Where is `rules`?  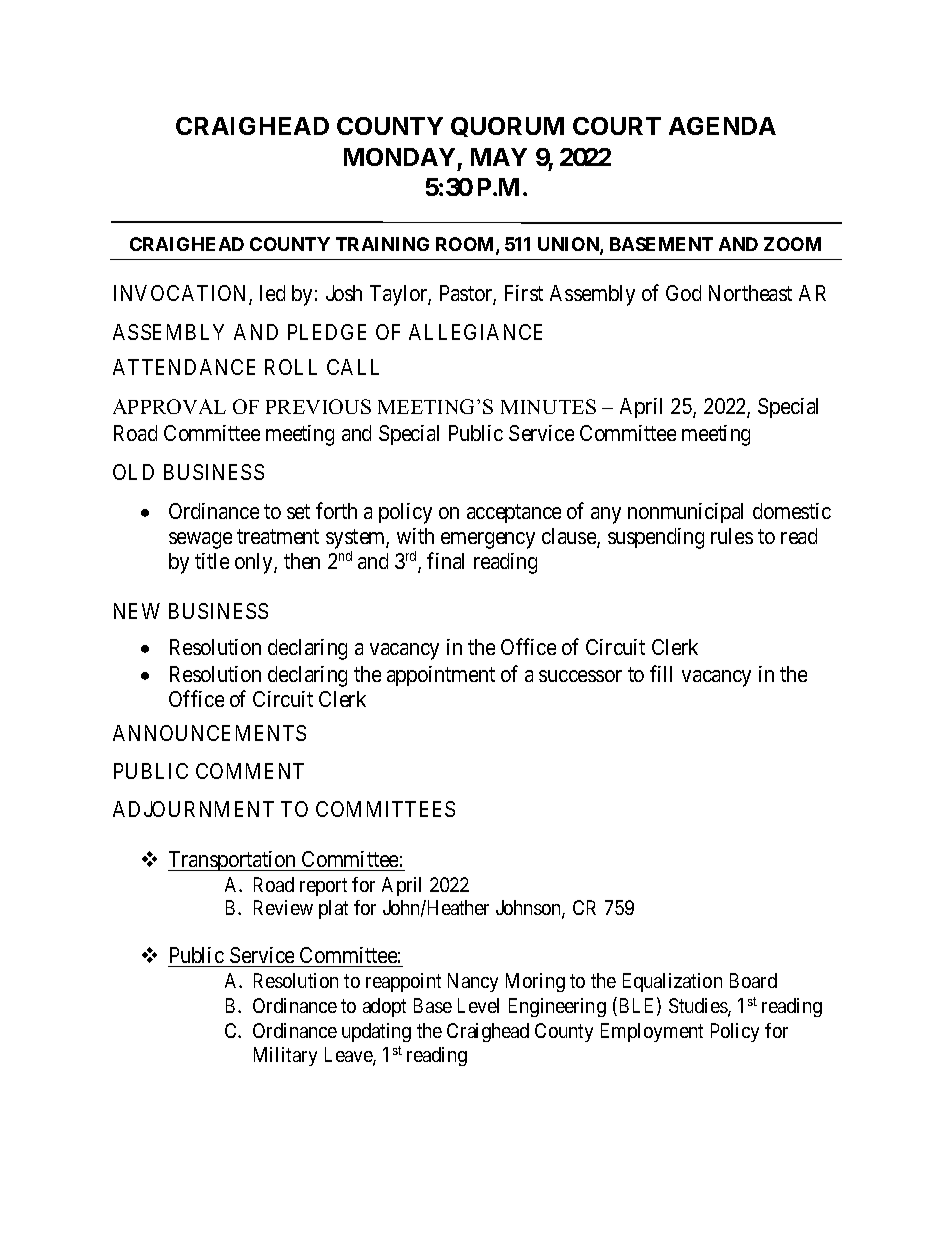
rules is located at coordinates (732, 536).
